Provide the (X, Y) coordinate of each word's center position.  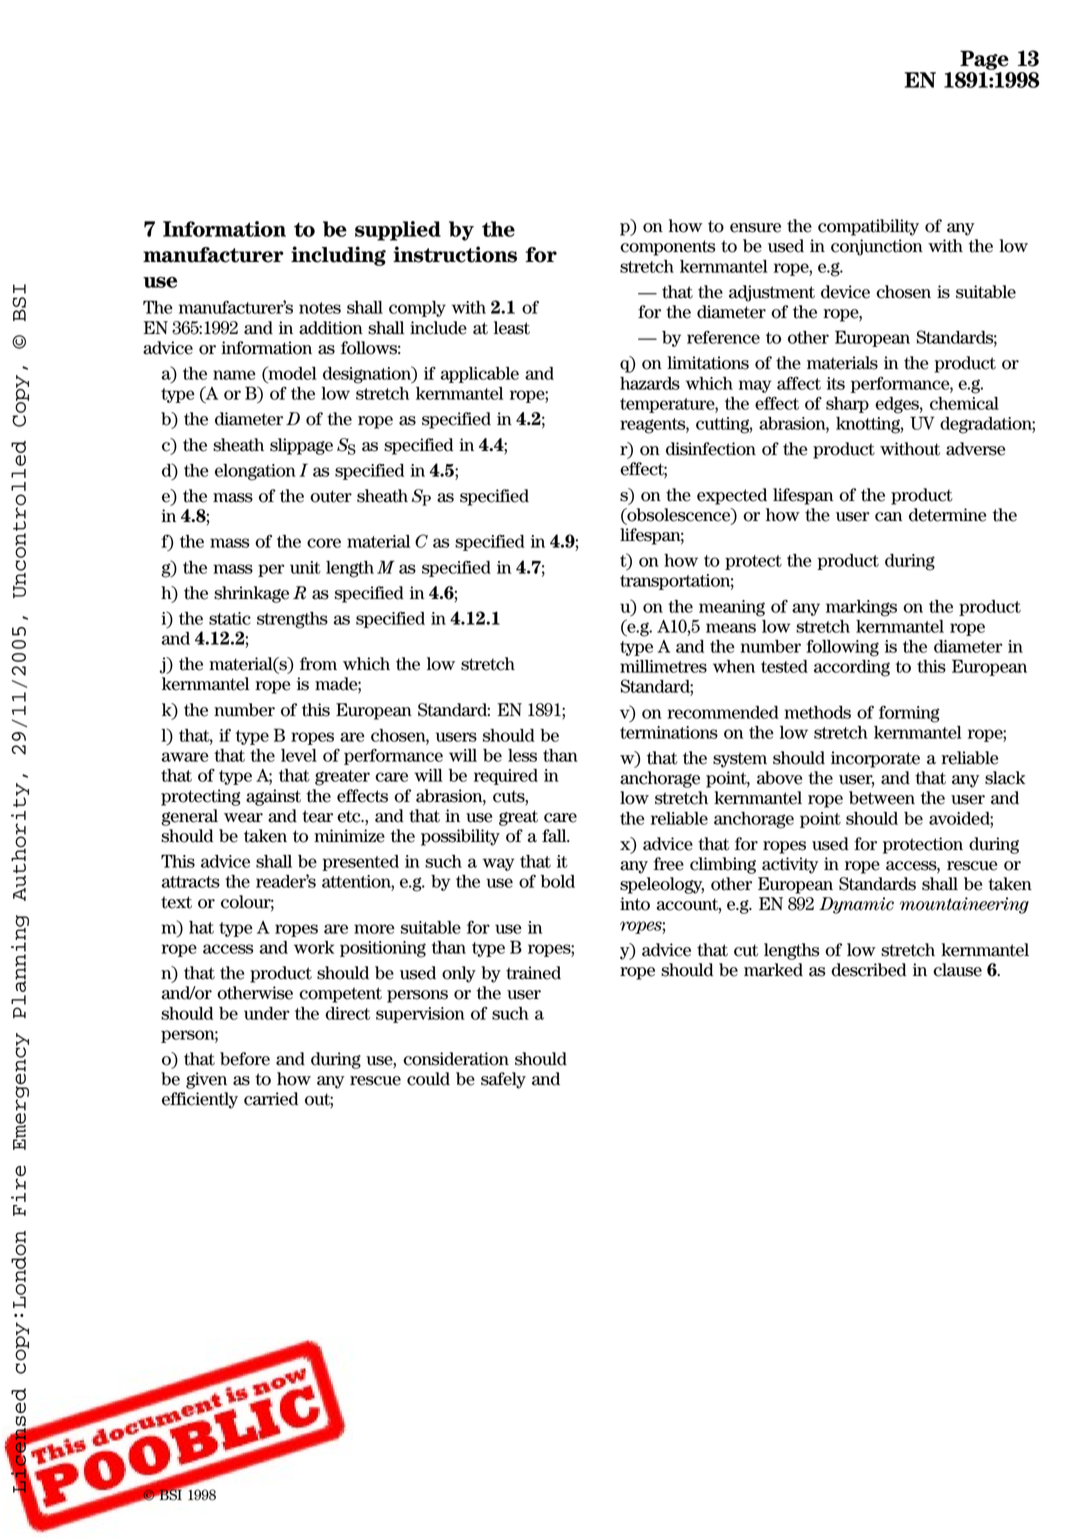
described (868, 970)
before (245, 1059)
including (338, 256)
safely (503, 1080)
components (667, 248)
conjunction (877, 247)
